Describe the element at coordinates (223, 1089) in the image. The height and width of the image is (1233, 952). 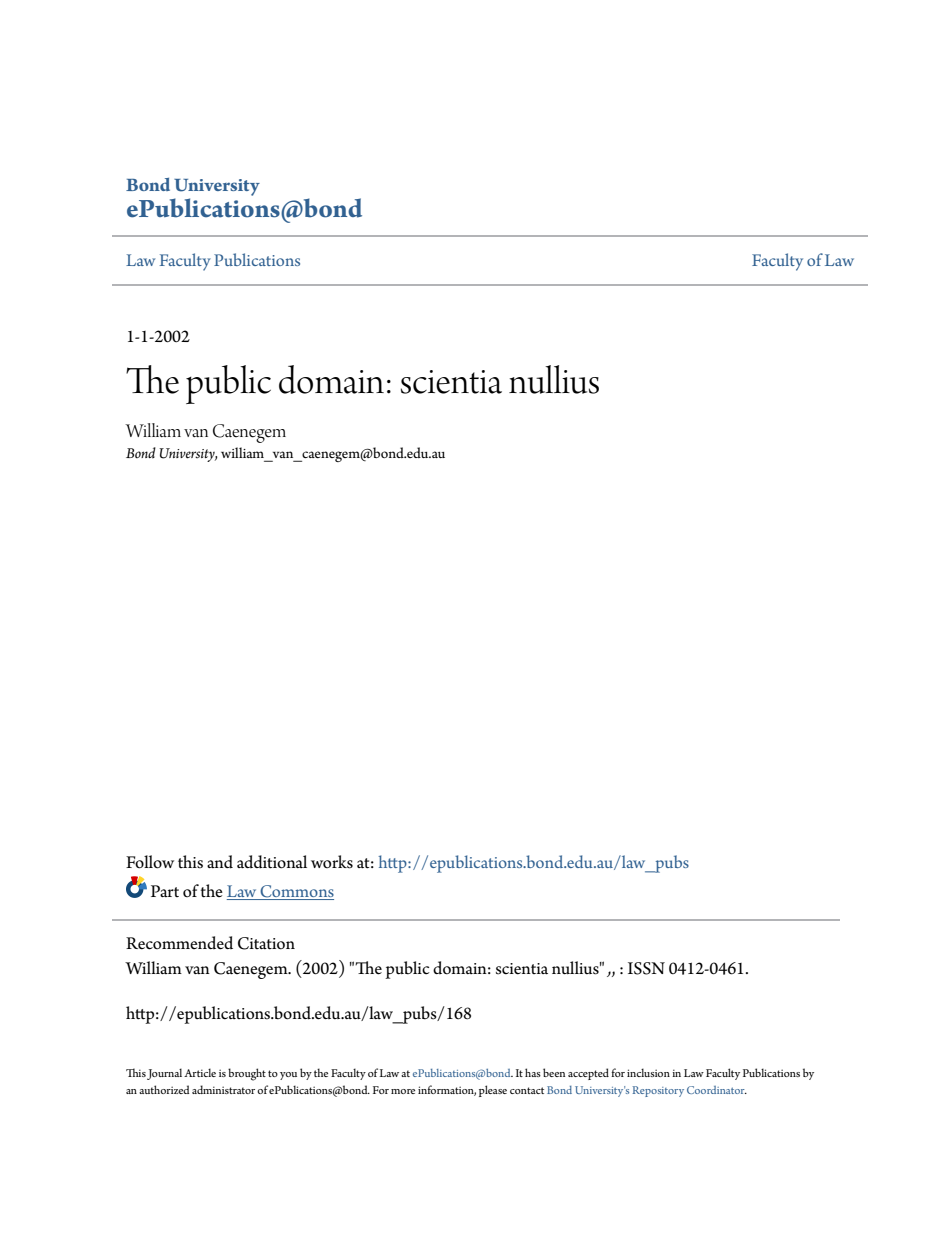
I see `administrator` at that location.
